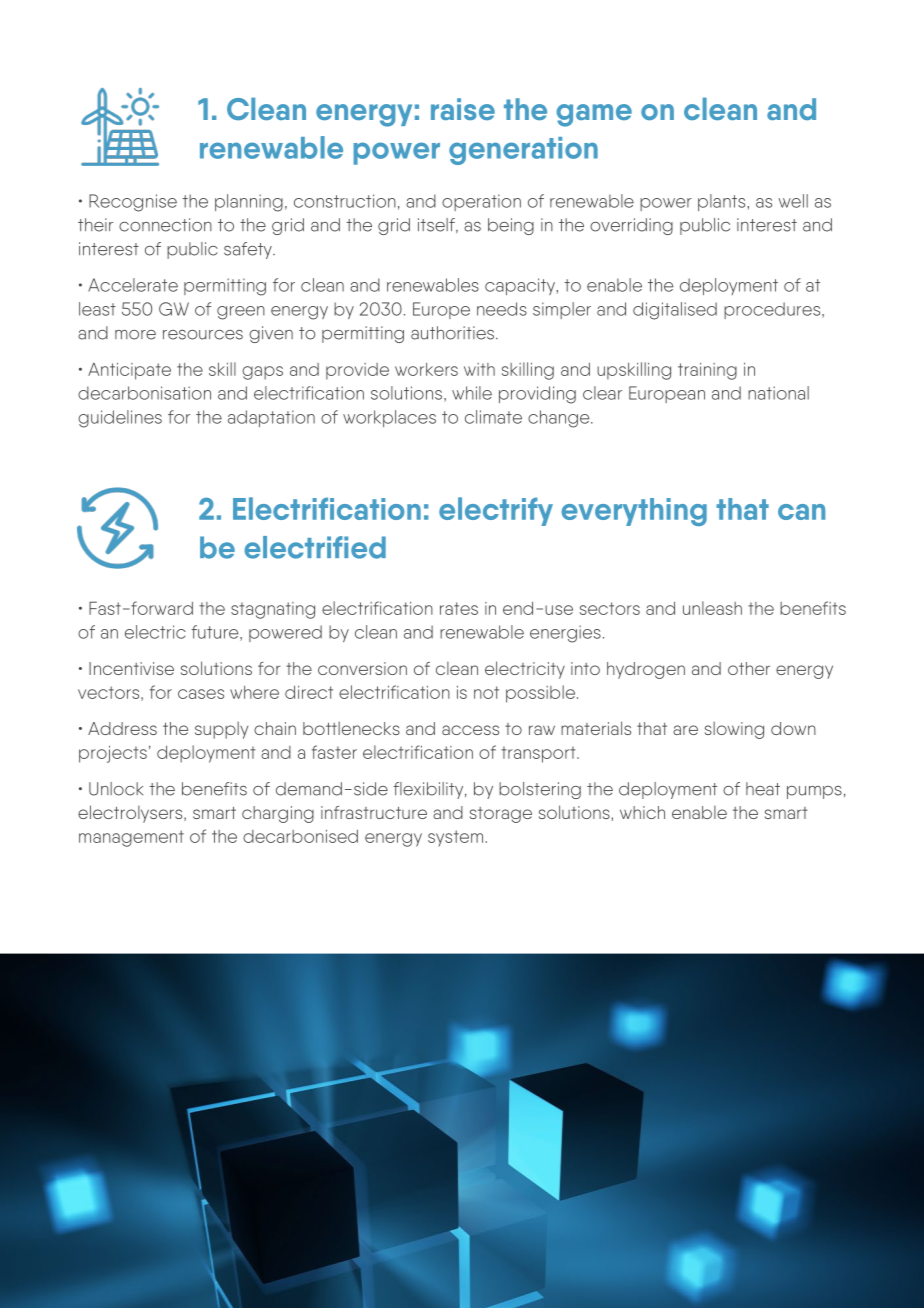 The height and width of the screenshot is (1308, 924). Describe the element at coordinates (594, 115) in the screenshot. I see `game` at that location.
